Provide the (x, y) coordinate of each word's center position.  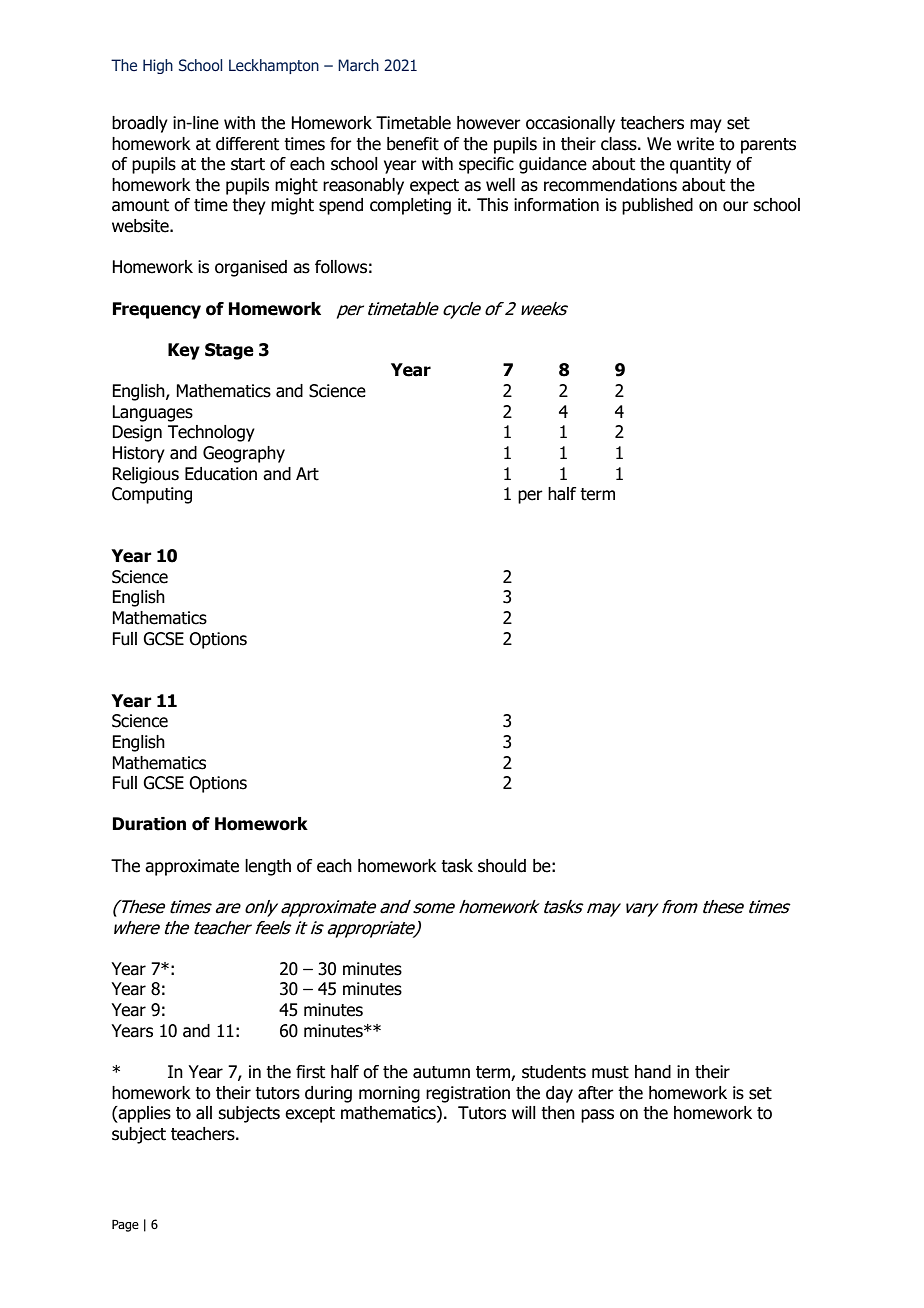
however (489, 123)
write (695, 144)
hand (653, 1072)
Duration (149, 824)
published (657, 206)
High (158, 66)
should (502, 866)
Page (125, 1225)
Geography (244, 454)
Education (221, 474)
